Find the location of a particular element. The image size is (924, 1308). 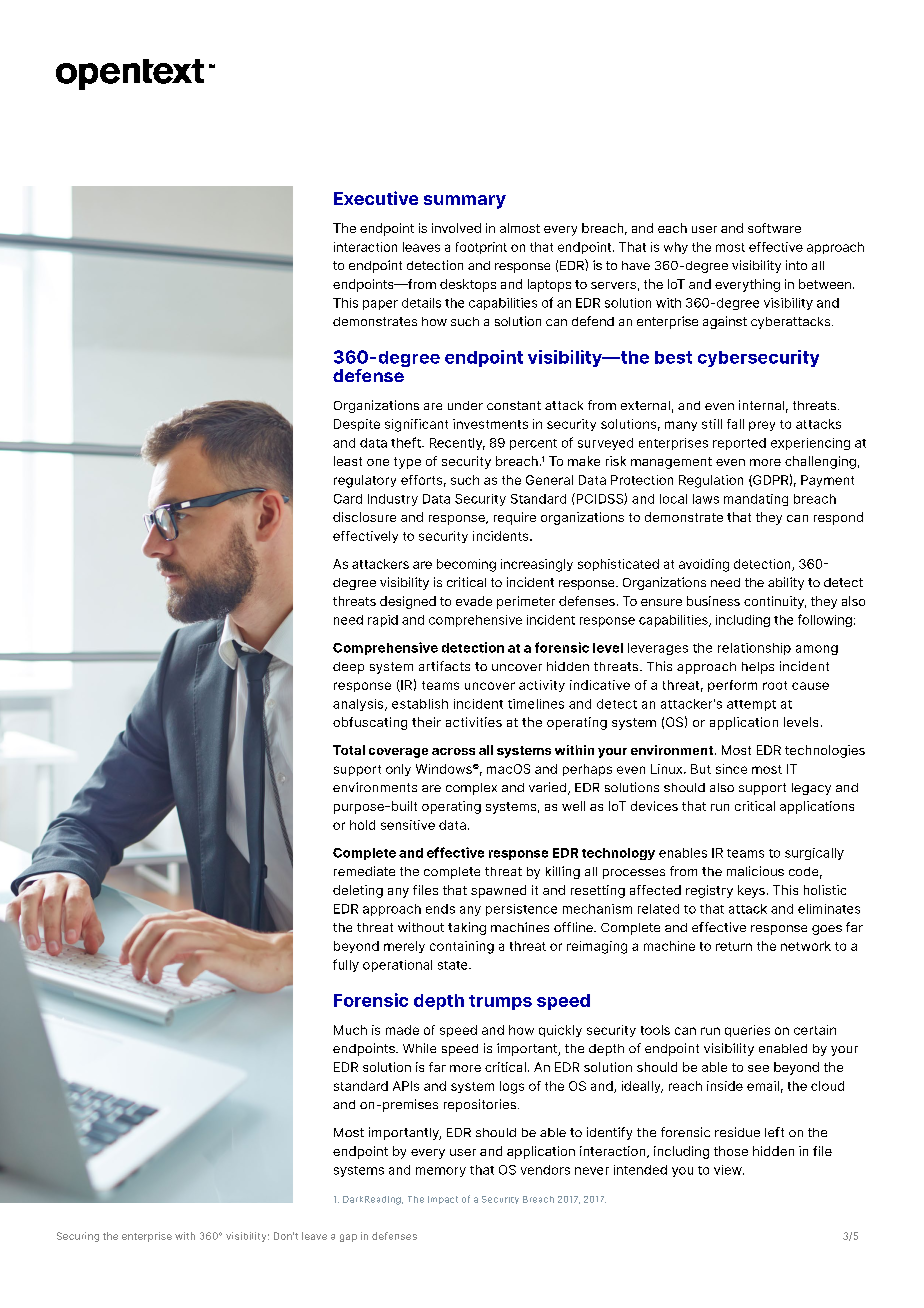

Card is located at coordinates (348, 499).
